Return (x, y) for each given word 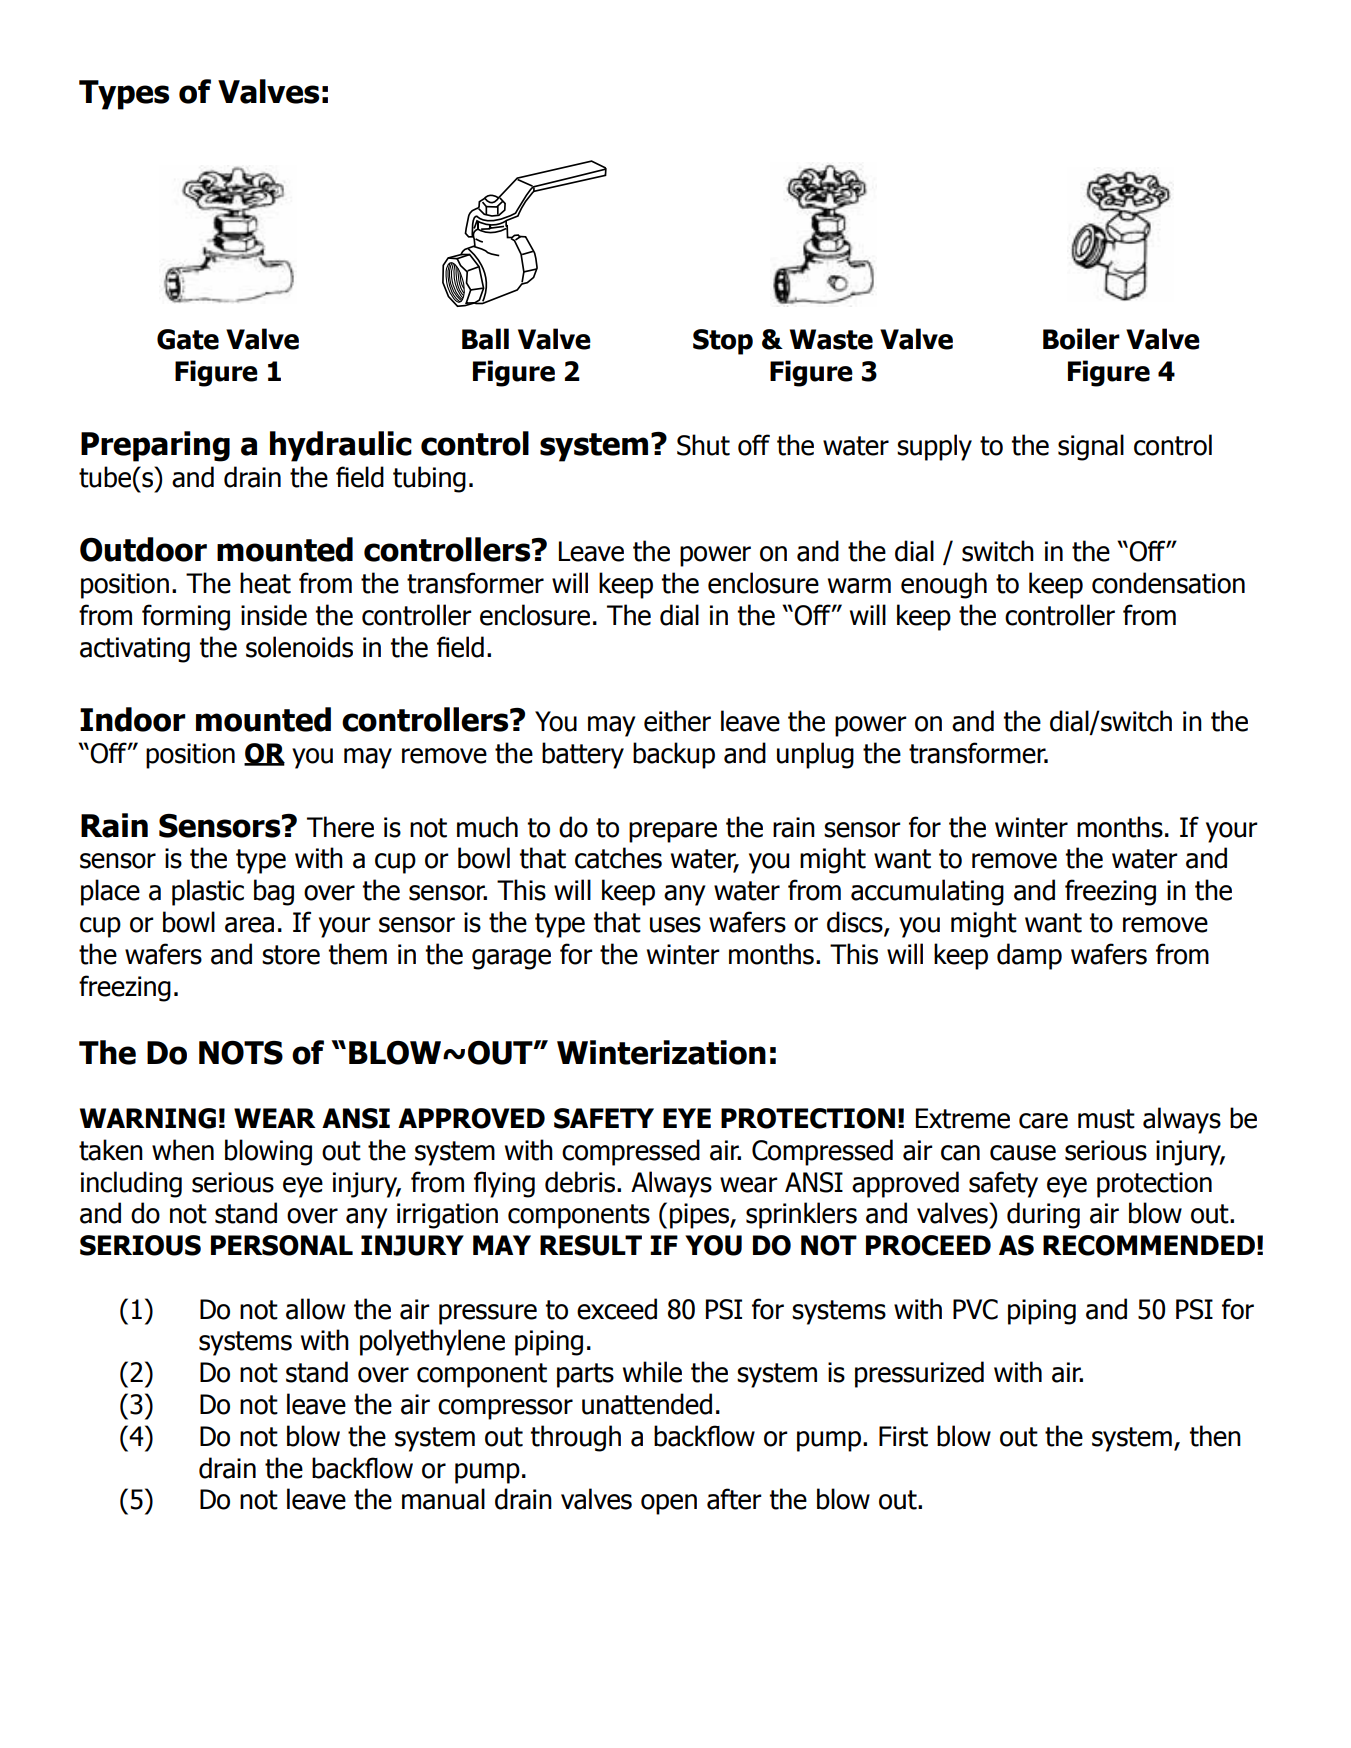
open (669, 1504)
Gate (188, 339)
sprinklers (801, 1215)
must (1106, 1119)
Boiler (1081, 339)
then (1215, 1436)
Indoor (132, 719)
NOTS (241, 1053)
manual (443, 1499)
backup (674, 755)
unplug (815, 755)
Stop (723, 342)
